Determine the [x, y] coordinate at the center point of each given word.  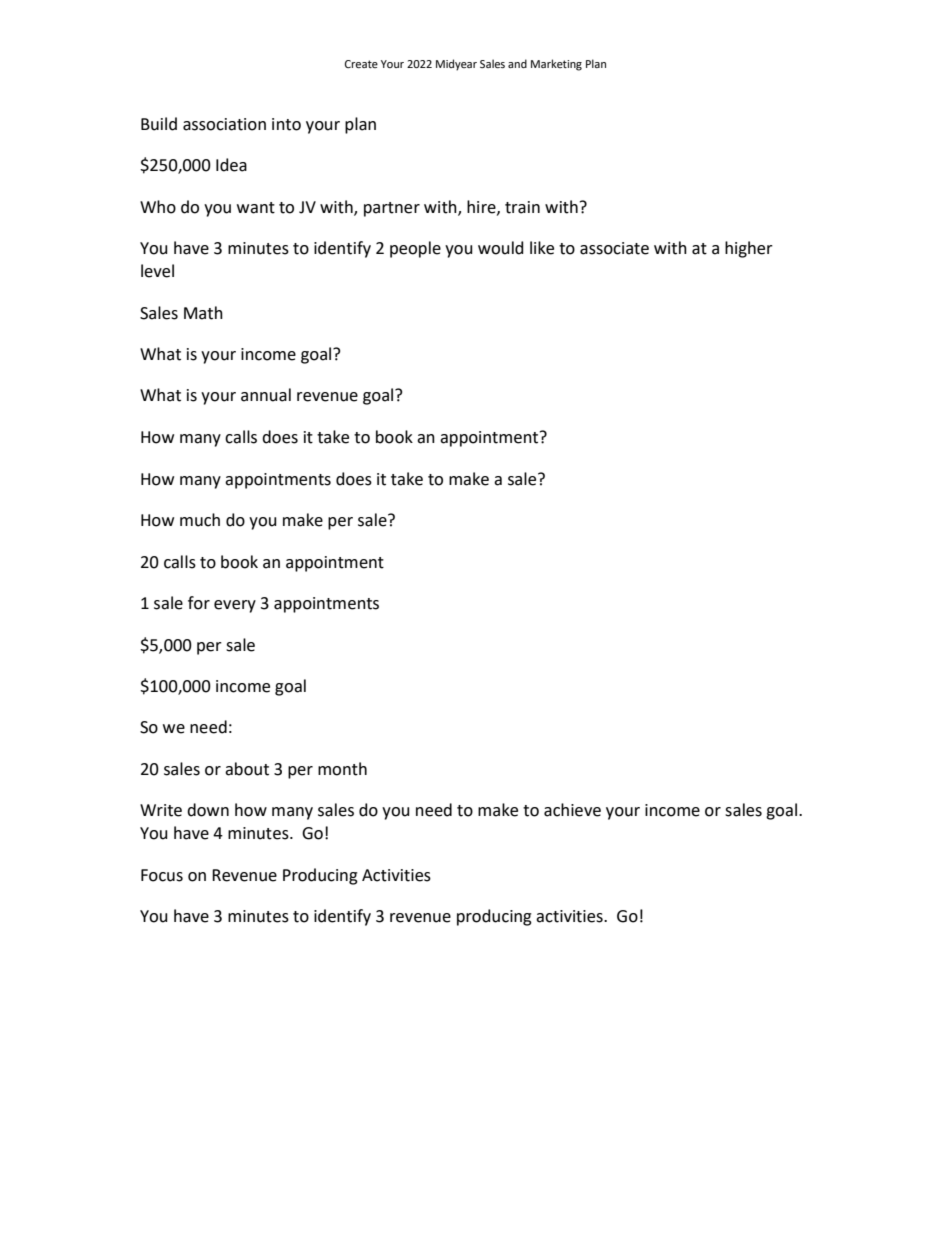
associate [614, 248]
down [208, 810]
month [342, 769]
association [224, 124]
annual [266, 395]
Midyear [456, 65]
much [200, 520]
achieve [572, 810]
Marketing [556, 65]
